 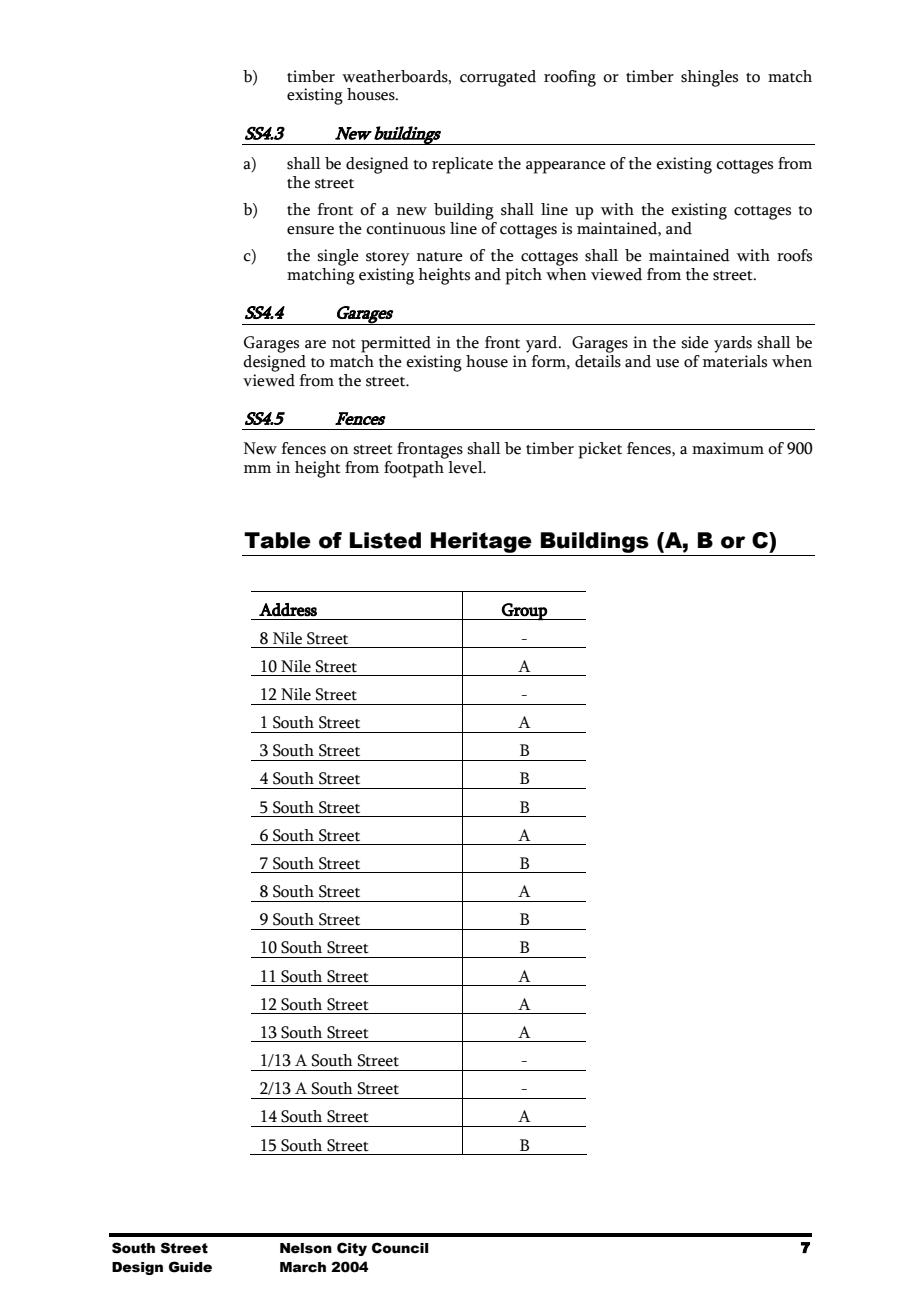 What do you see at coordinates (524, 612) in the screenshot?
I see `Group` at bounding box center [524, 612].
